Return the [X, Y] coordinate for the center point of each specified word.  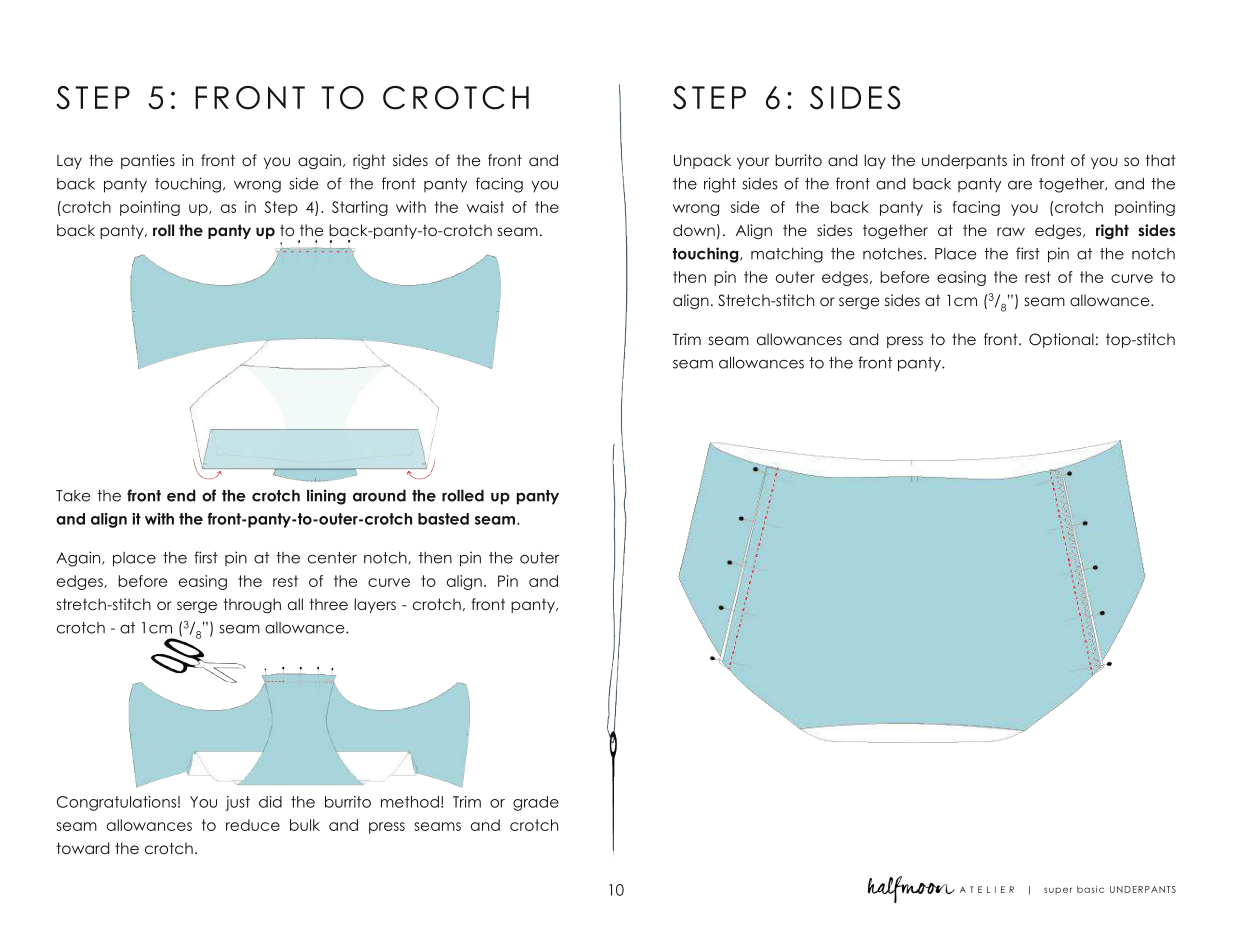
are [1020, 185]
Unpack [702, 161]
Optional [1061, 340]
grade [536, 803]
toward [82, 848]
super [1058, 890]
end [181, 496]
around [379, 496]
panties [148, 161]
